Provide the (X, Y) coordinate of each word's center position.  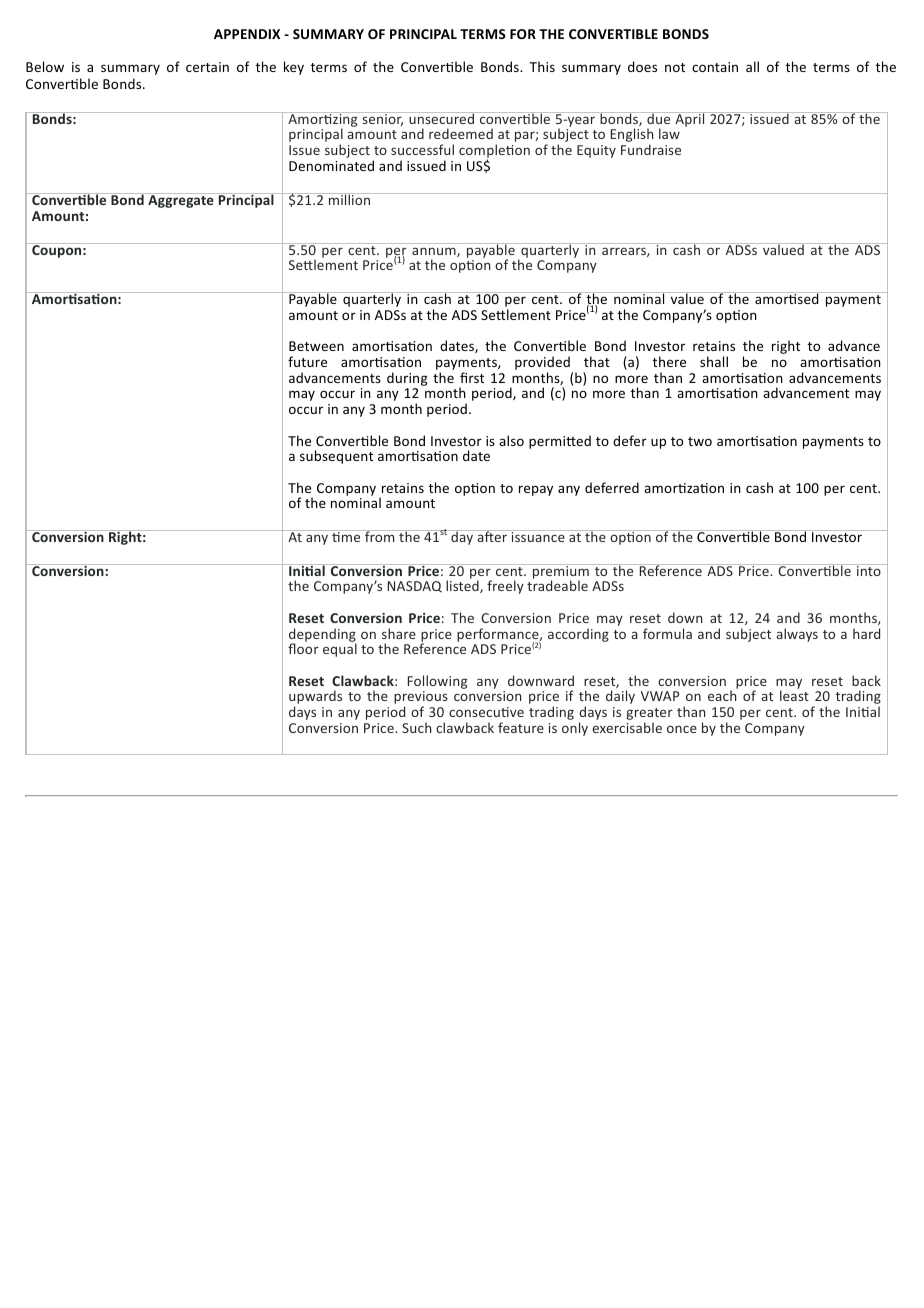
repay (536, 490)
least (794, 695)
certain (207, 67)
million (349, 199)
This (542, 66)
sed (808, 298)
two (700, 441)
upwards (315, 698)
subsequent (336, 457)
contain (715, 67)
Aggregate (181, 201)
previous (421, 699)
